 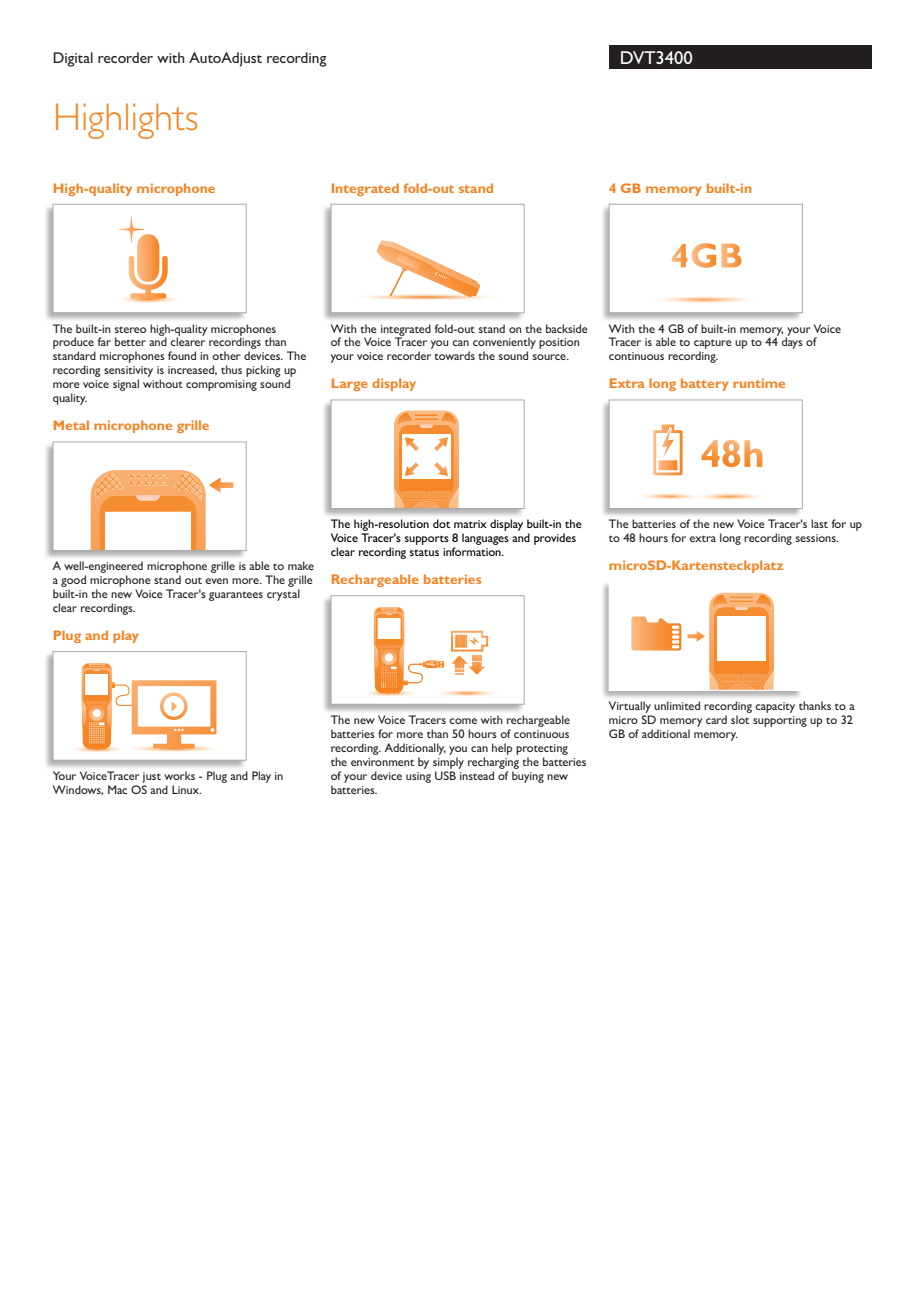 What do you see at coordinates (705, 384) in the screenshot?
I see `battery` at bounding box center [705, 384].
